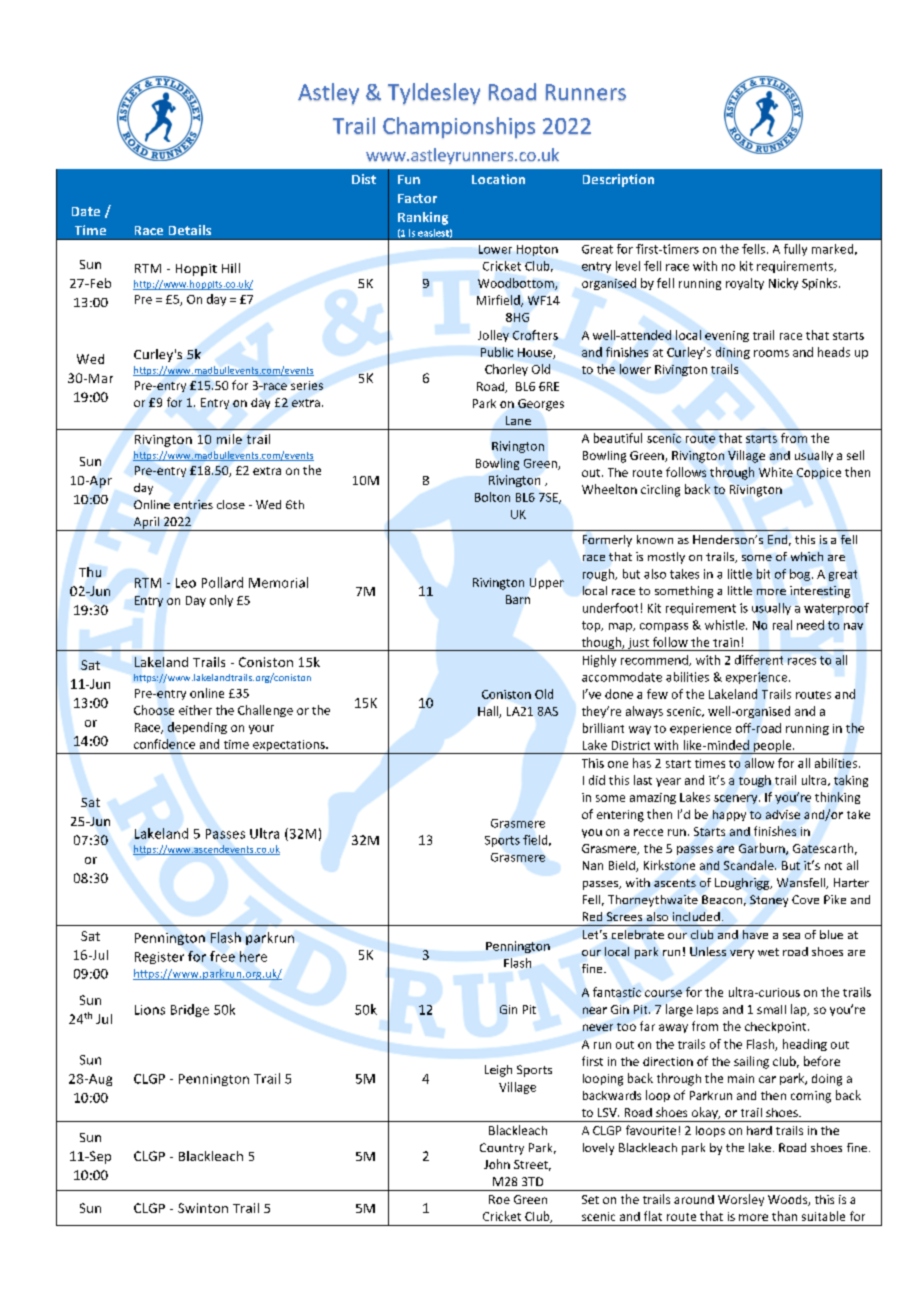  What do you see at coordinates (499, 1199) in the screenshot?
I see `Roe` at bounding box center [499, 1199].
